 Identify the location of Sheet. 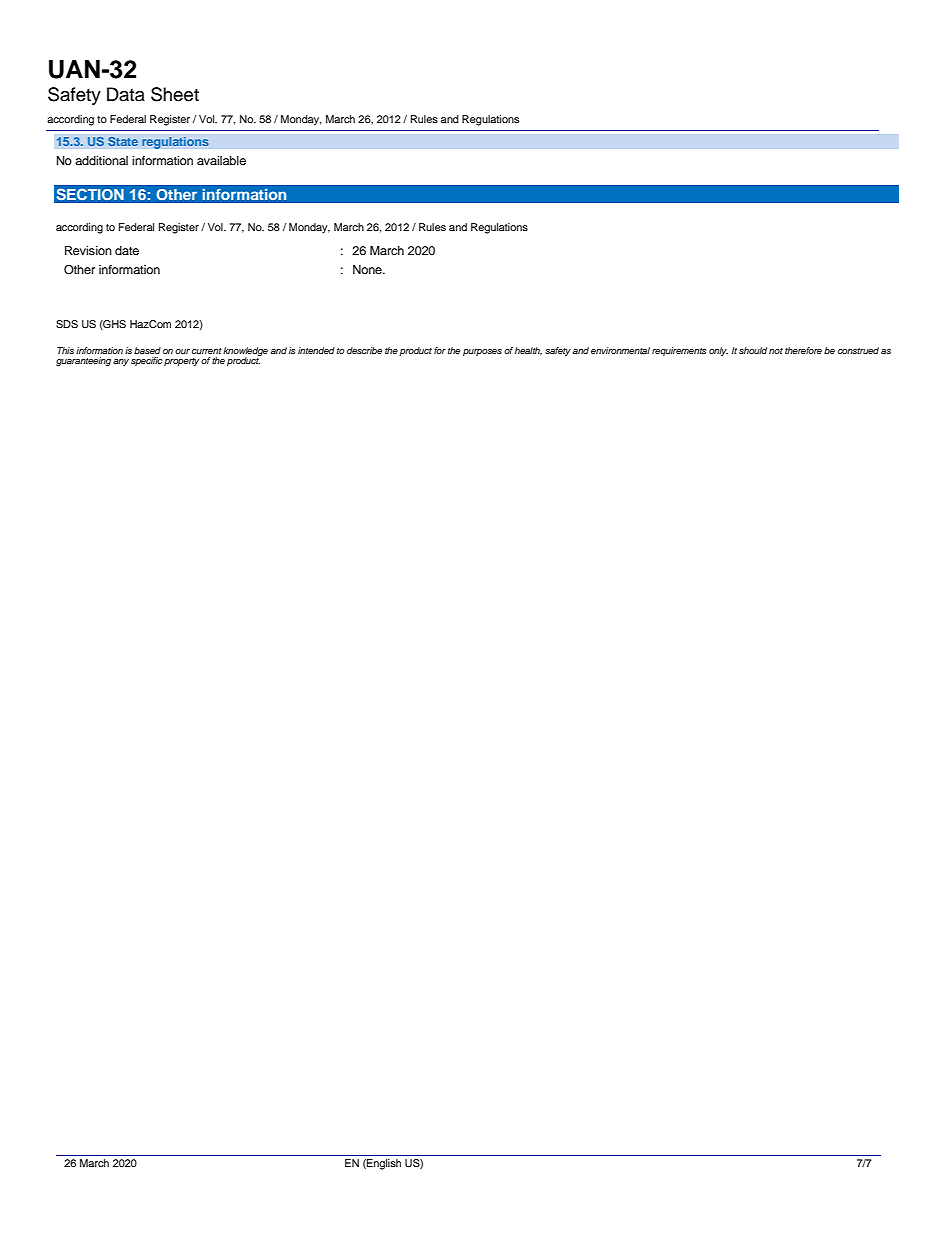
(175, 94).
